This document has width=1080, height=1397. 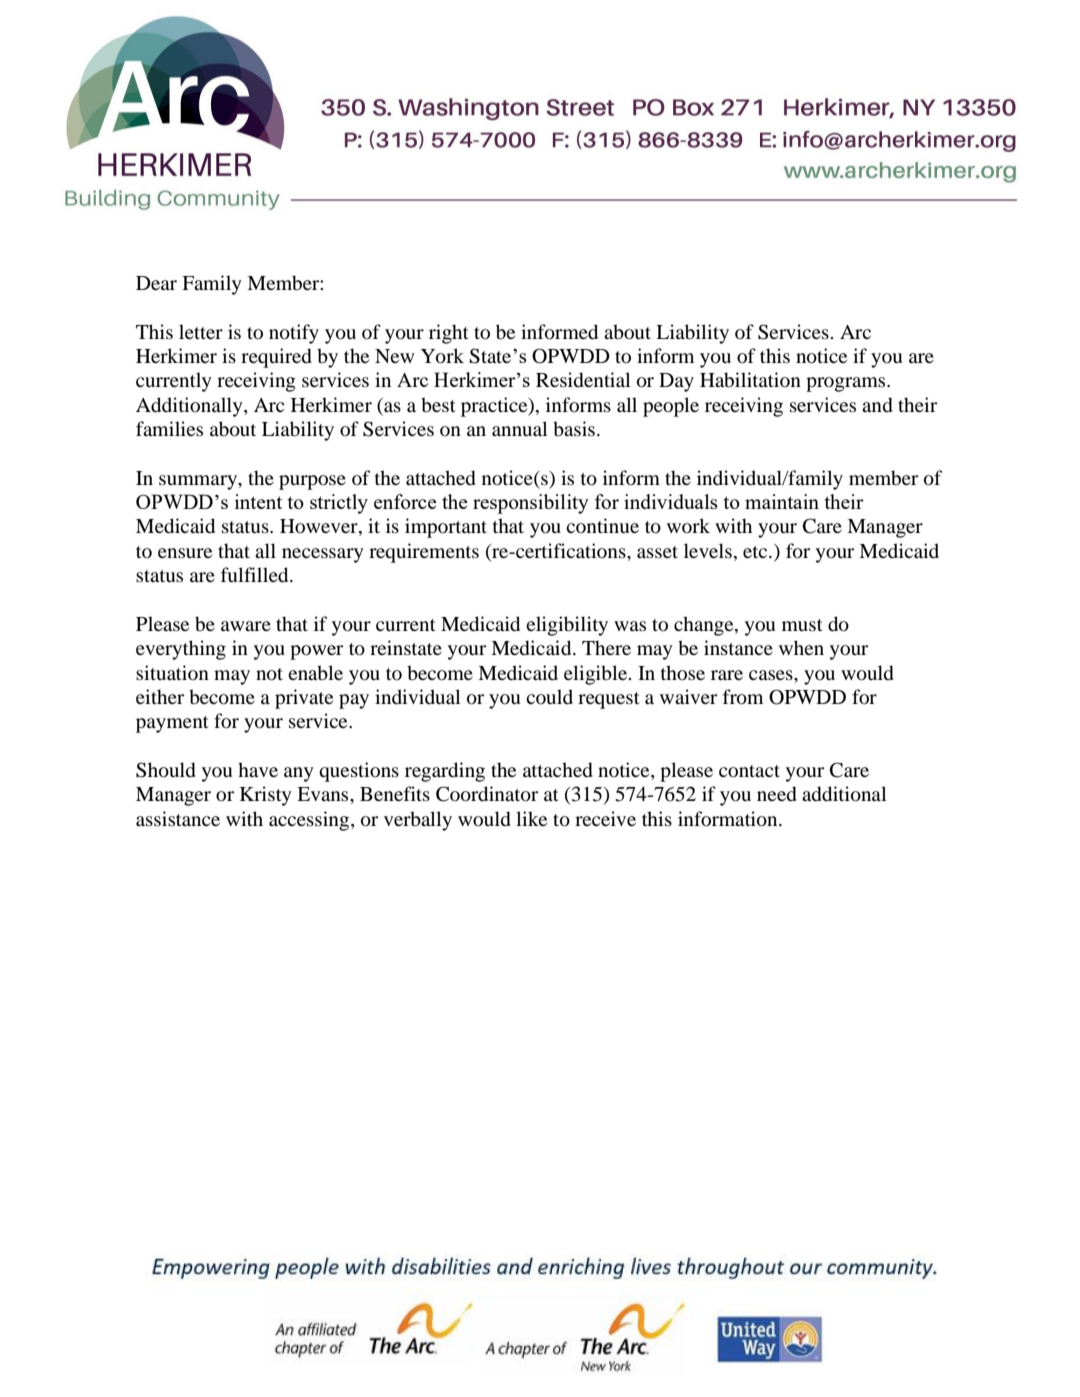 What do you see at coordinates (266, 796) in the document?
I see `Kristy` at bounding box center [266, 796].
